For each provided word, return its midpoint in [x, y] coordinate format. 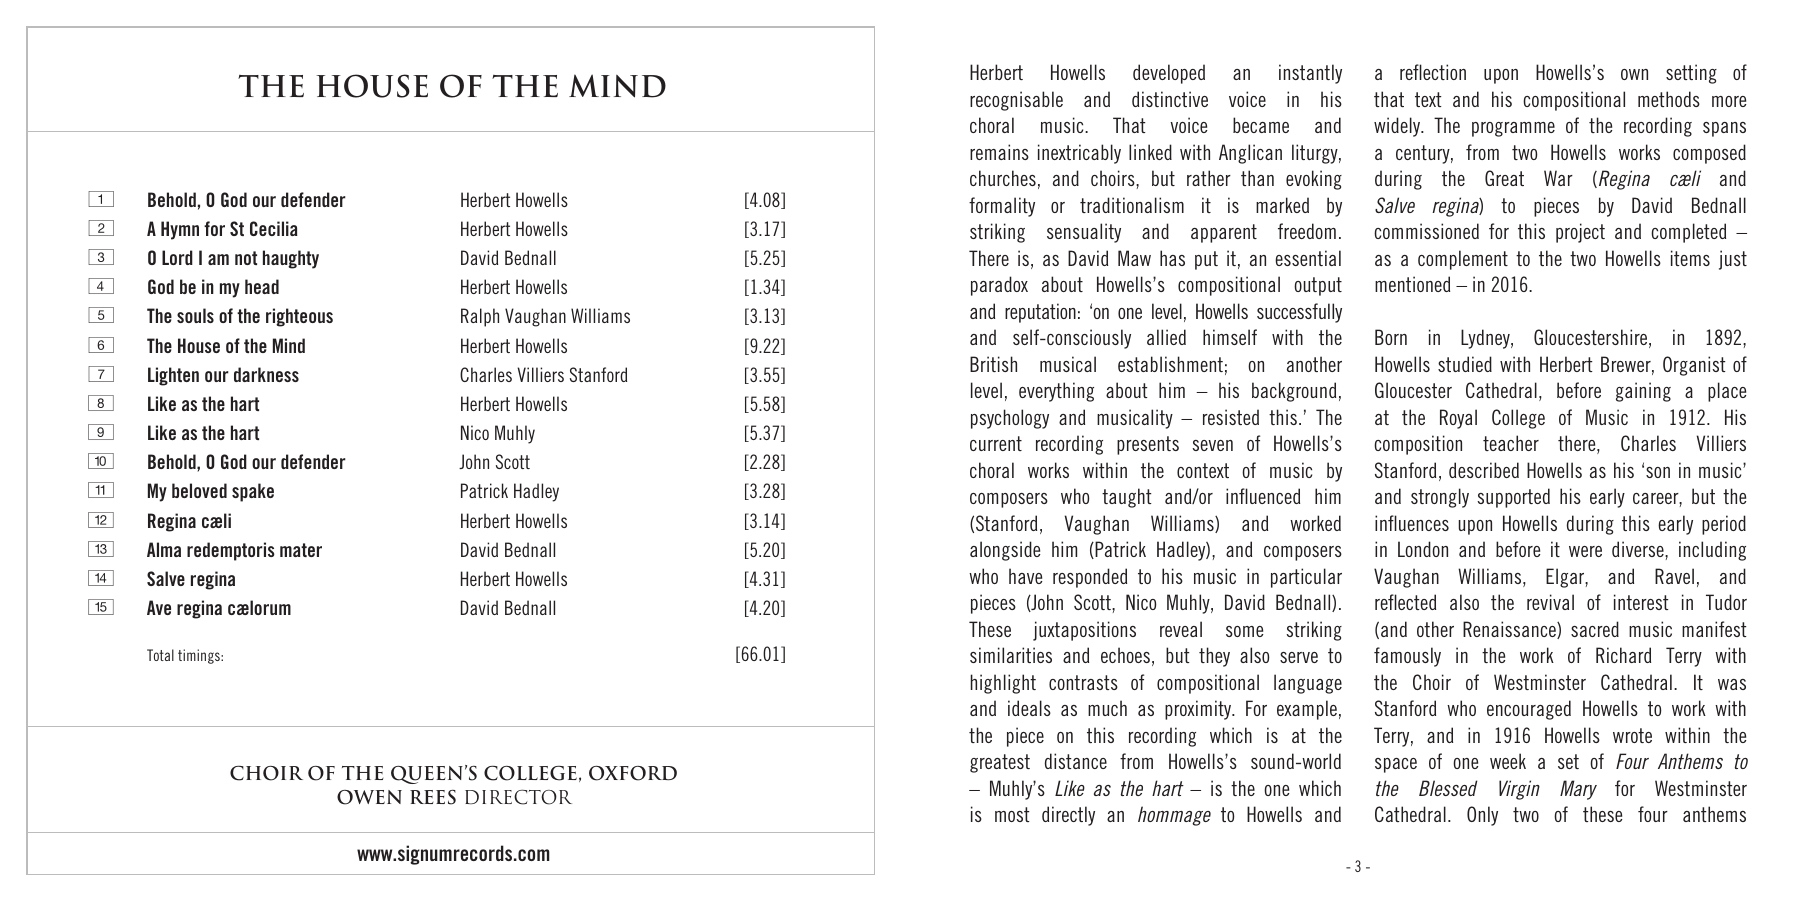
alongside [1005, 551]
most [1012, 814]
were [1585, 551]
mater [301, 550]
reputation [1040, 313]
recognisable [1016, 101]
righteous [299, 317]
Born [1391, 337]
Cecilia [274, 228]
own [1634, 74]
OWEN [369, 797]
